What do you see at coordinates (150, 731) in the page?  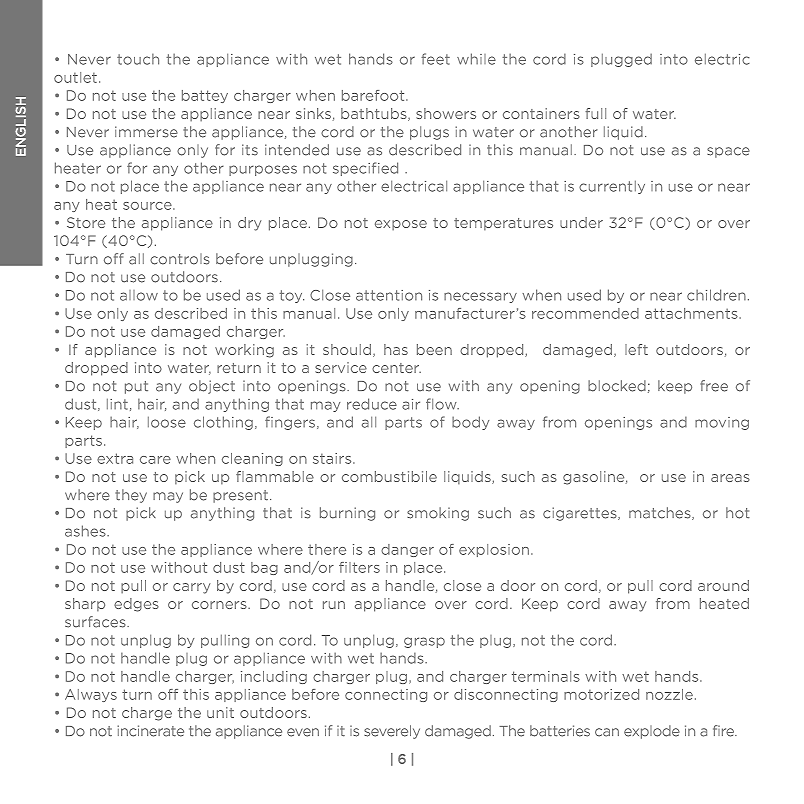 I see `incinerate` at bounding box center [150, 731].
